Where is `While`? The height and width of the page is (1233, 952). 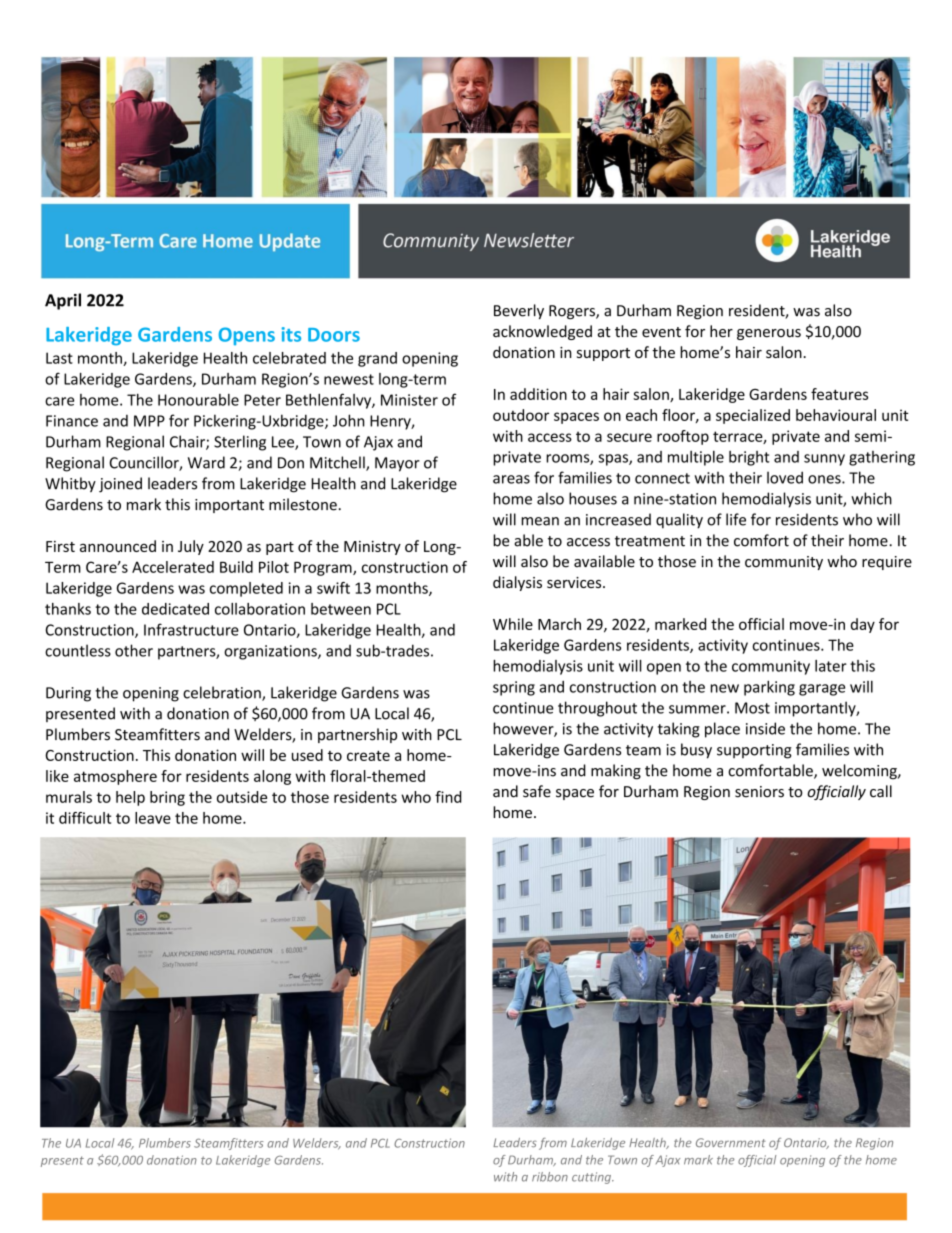 While is located at coordinates (513, 624).
